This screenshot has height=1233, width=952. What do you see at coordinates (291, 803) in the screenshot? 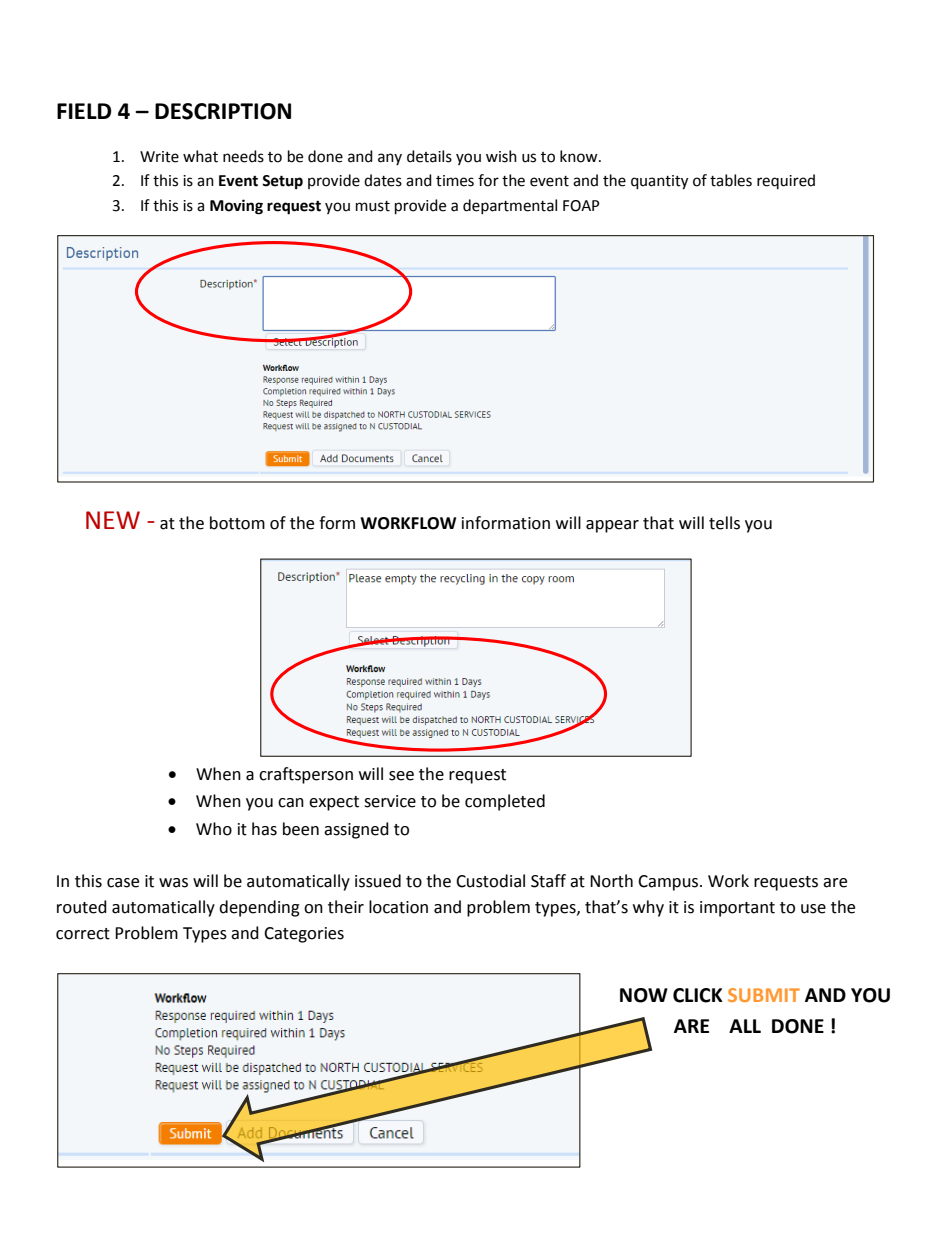
I see `can` at bounding box center [291, 803].
